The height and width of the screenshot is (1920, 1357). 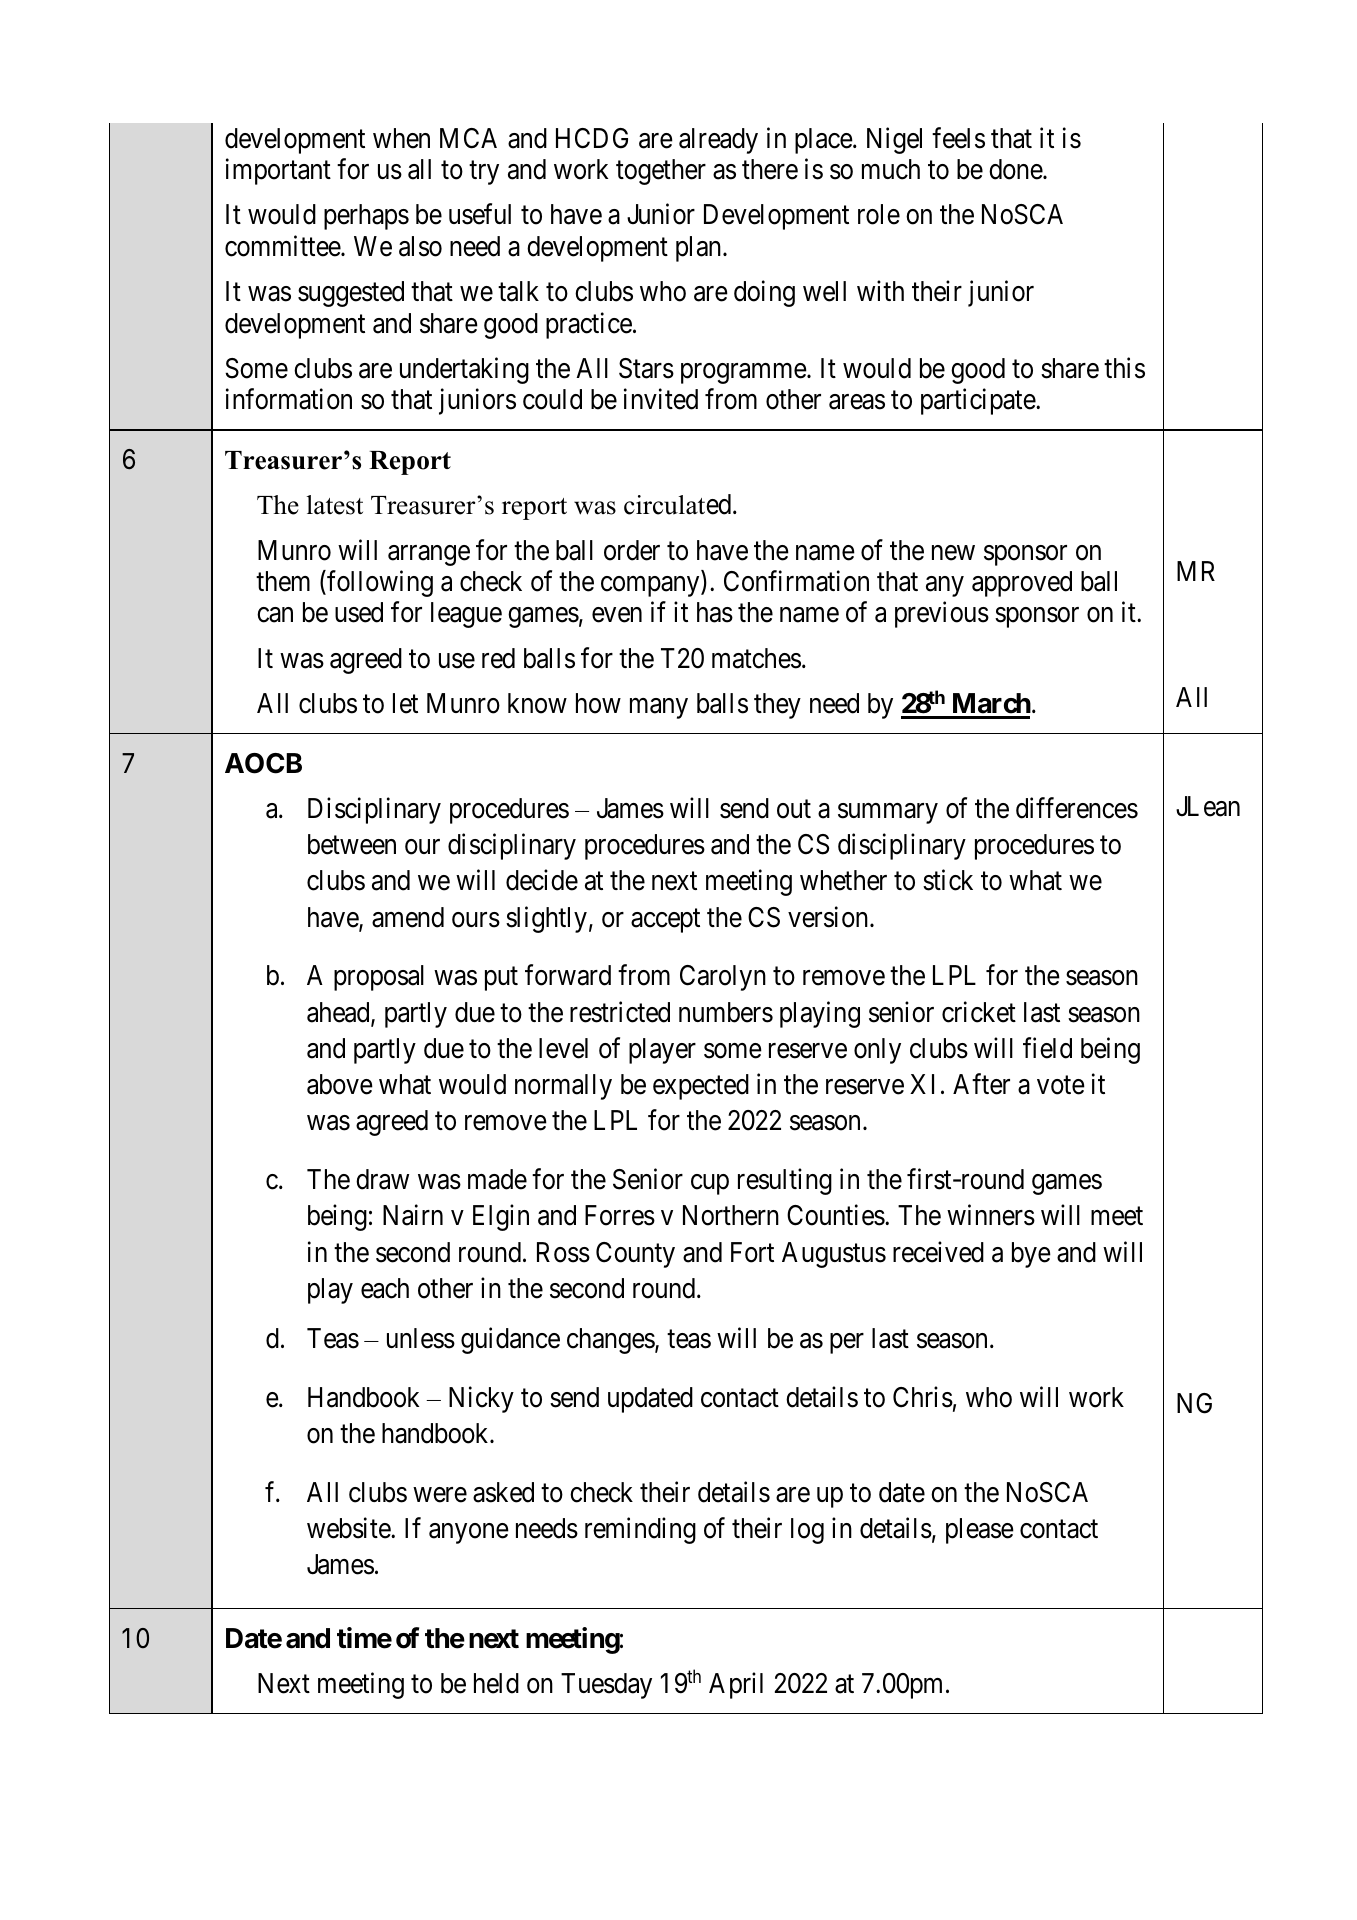 What do you see at coordinates (710, 1185) in the screenshot?
I see `cup` at bounding box center [710, 1185].
